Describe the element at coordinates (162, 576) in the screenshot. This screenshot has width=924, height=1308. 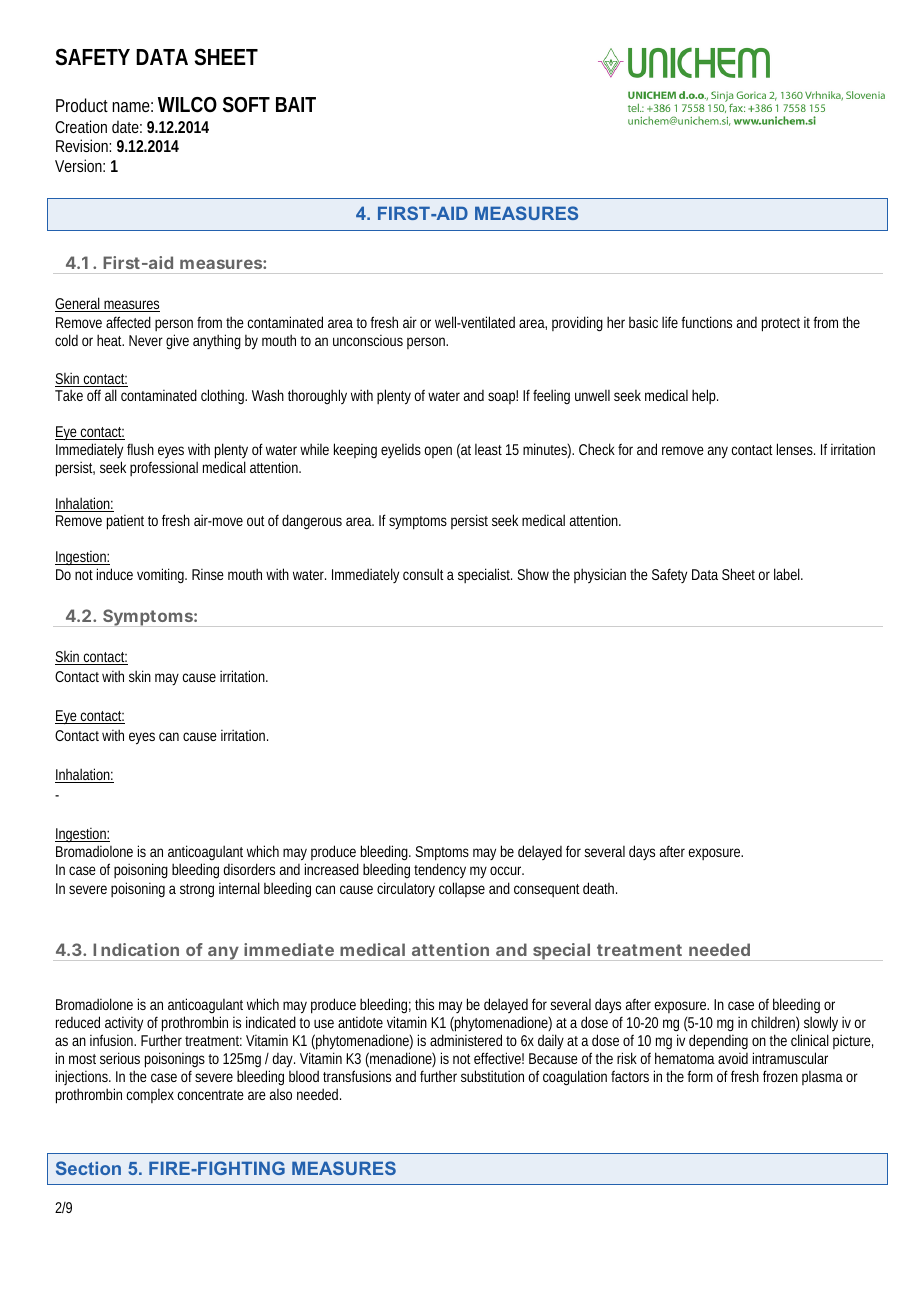
I see `vomiting` at that location.
